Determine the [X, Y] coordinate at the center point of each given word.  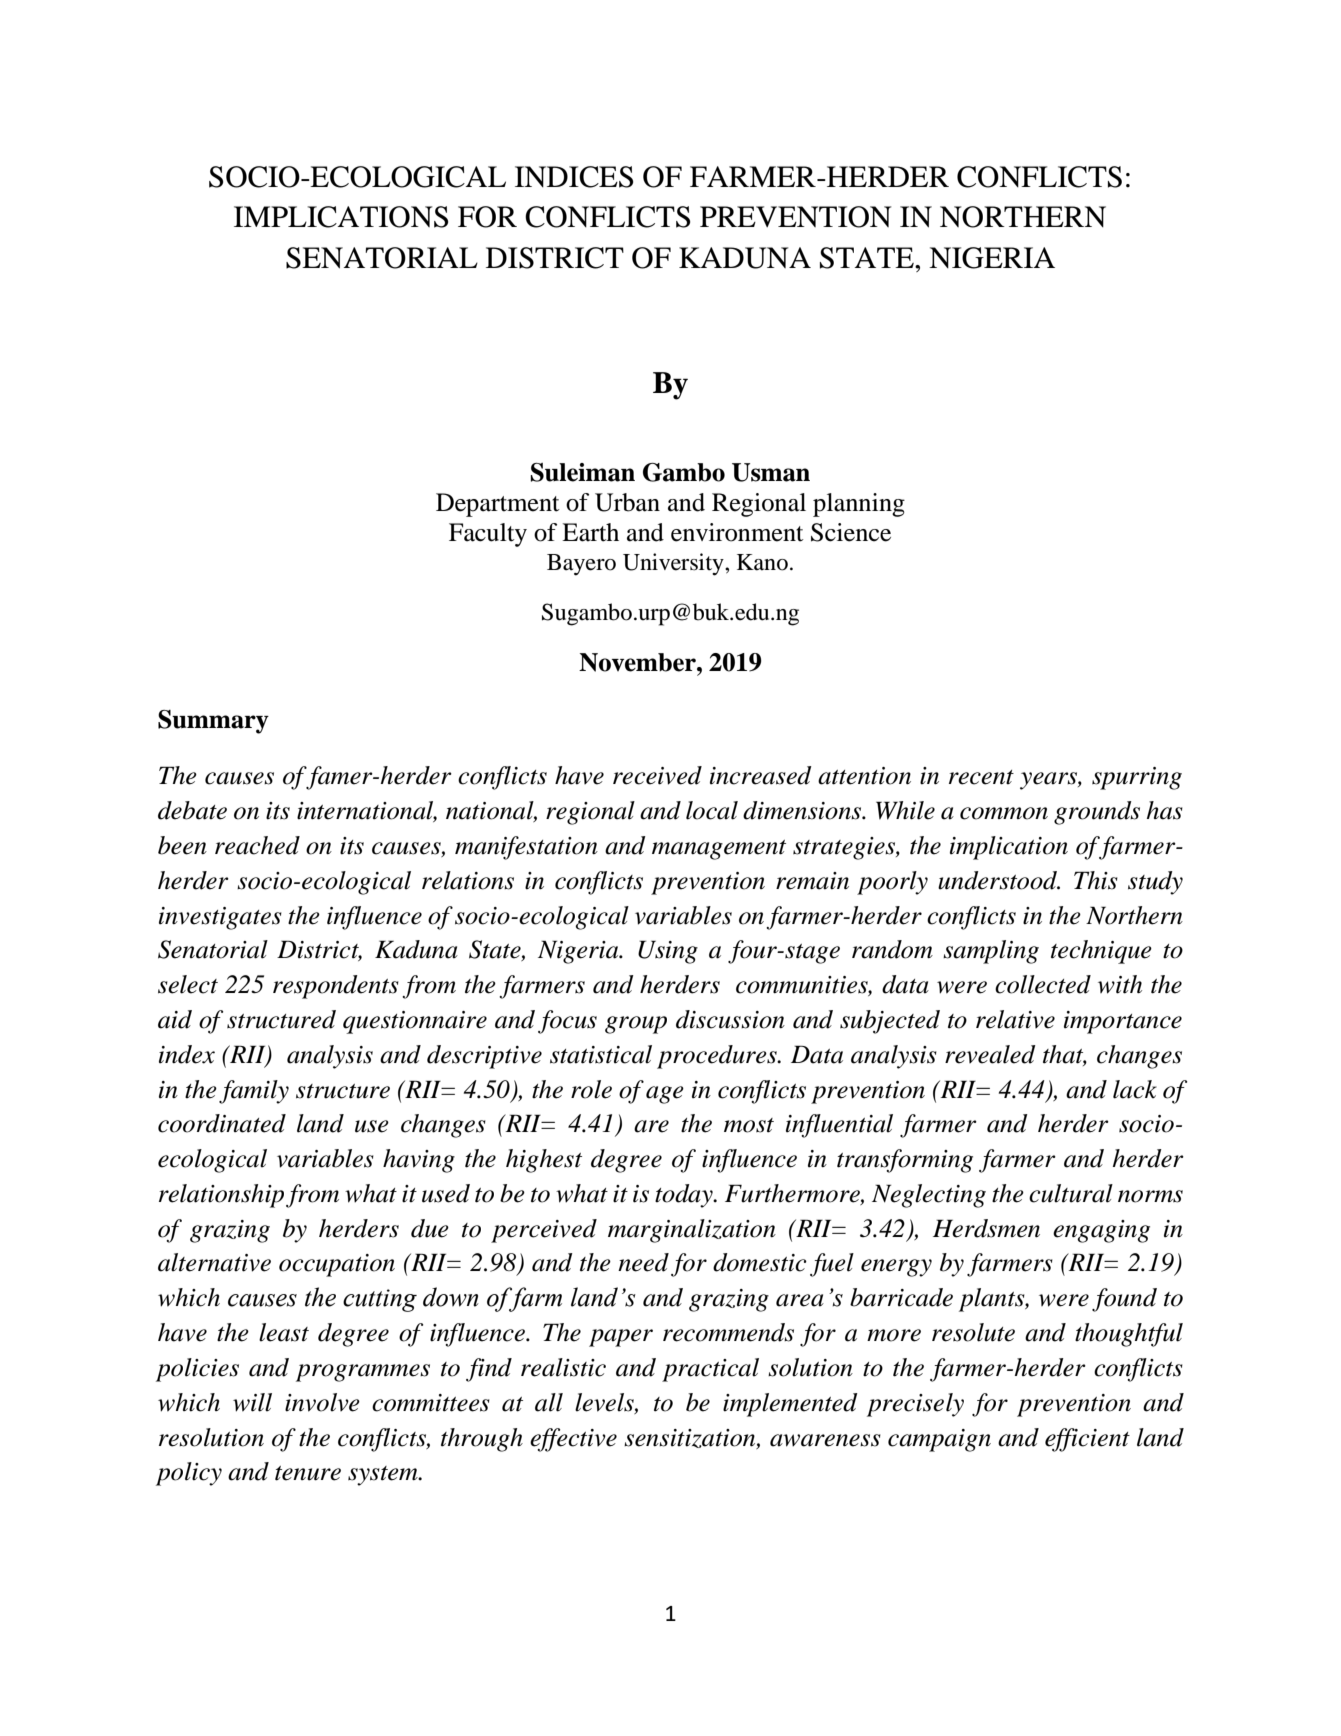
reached [257, 845]
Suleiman [582, 472]
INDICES [574, 177]
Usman [771, 472]
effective [573, 1440]
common [1004, 813]
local [712, 810]
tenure [308, 1473]
